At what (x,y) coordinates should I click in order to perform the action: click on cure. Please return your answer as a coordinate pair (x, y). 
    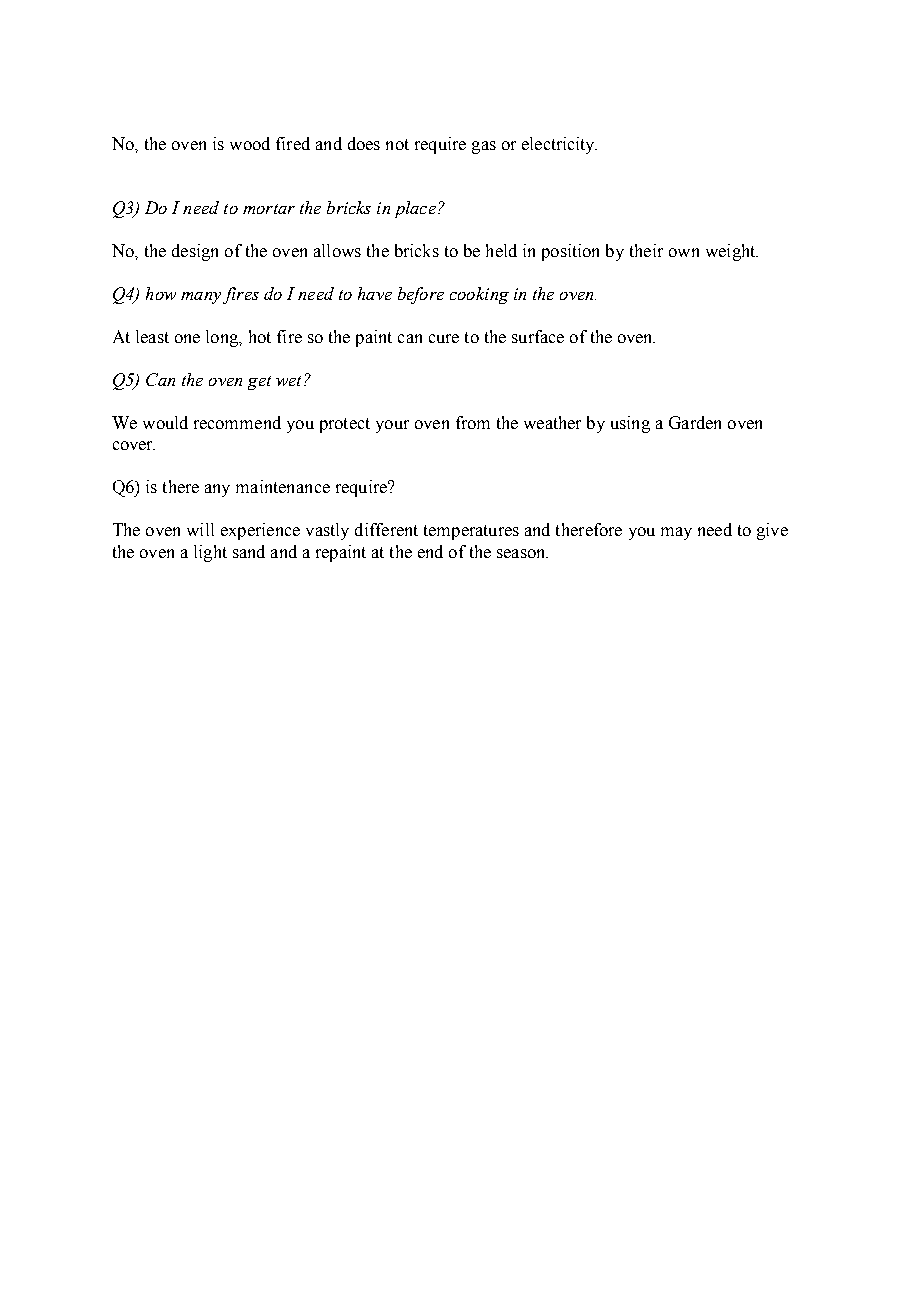
    Looking at the image, I should click on (444, 338).
